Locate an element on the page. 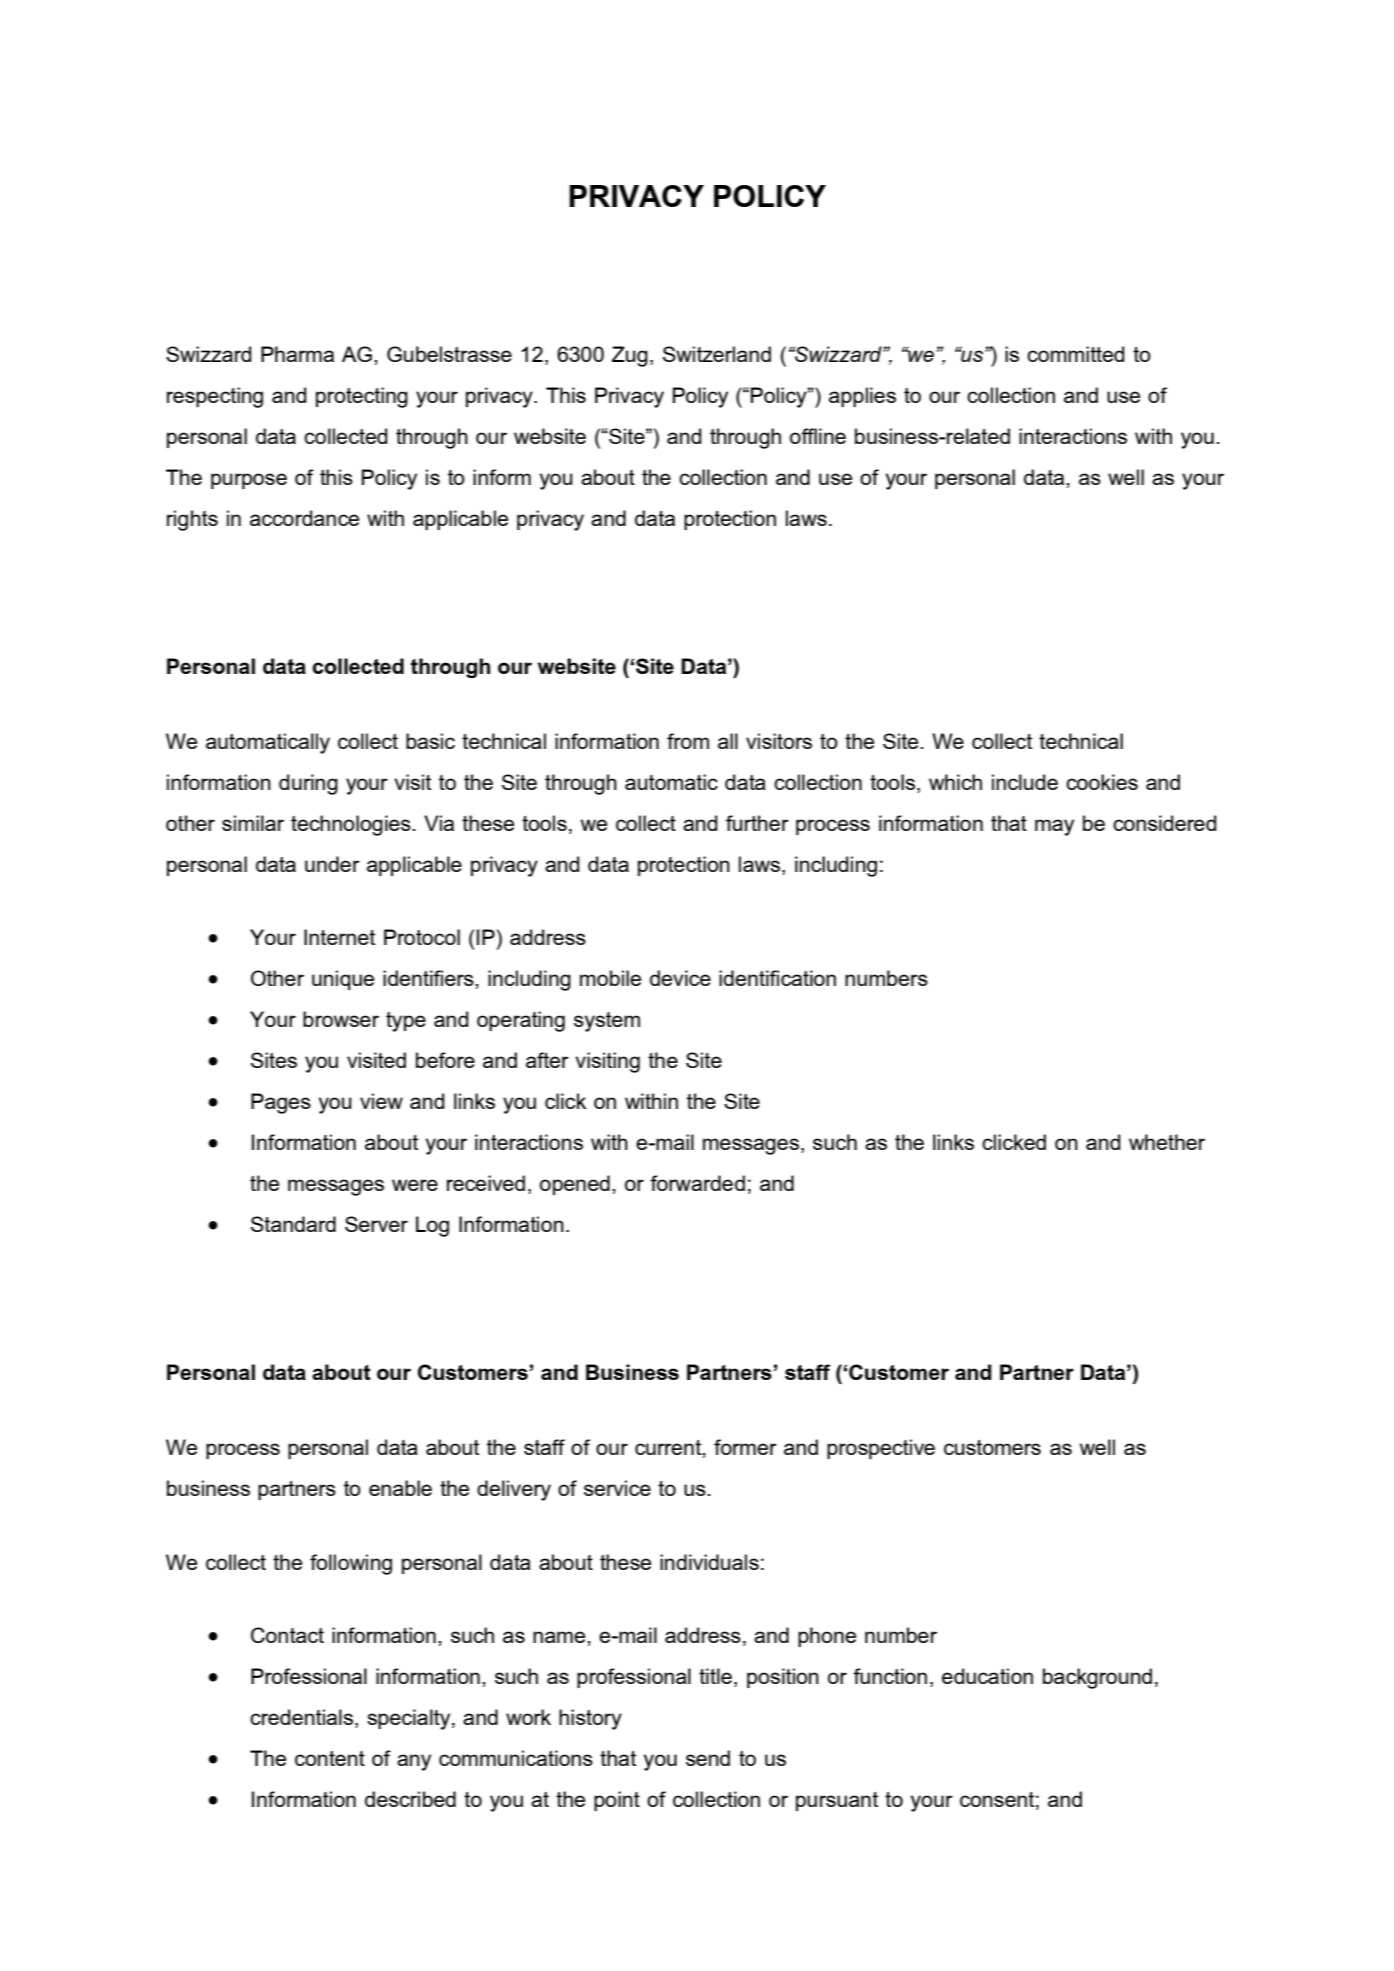  content is located at coordinates (330, 1758).
